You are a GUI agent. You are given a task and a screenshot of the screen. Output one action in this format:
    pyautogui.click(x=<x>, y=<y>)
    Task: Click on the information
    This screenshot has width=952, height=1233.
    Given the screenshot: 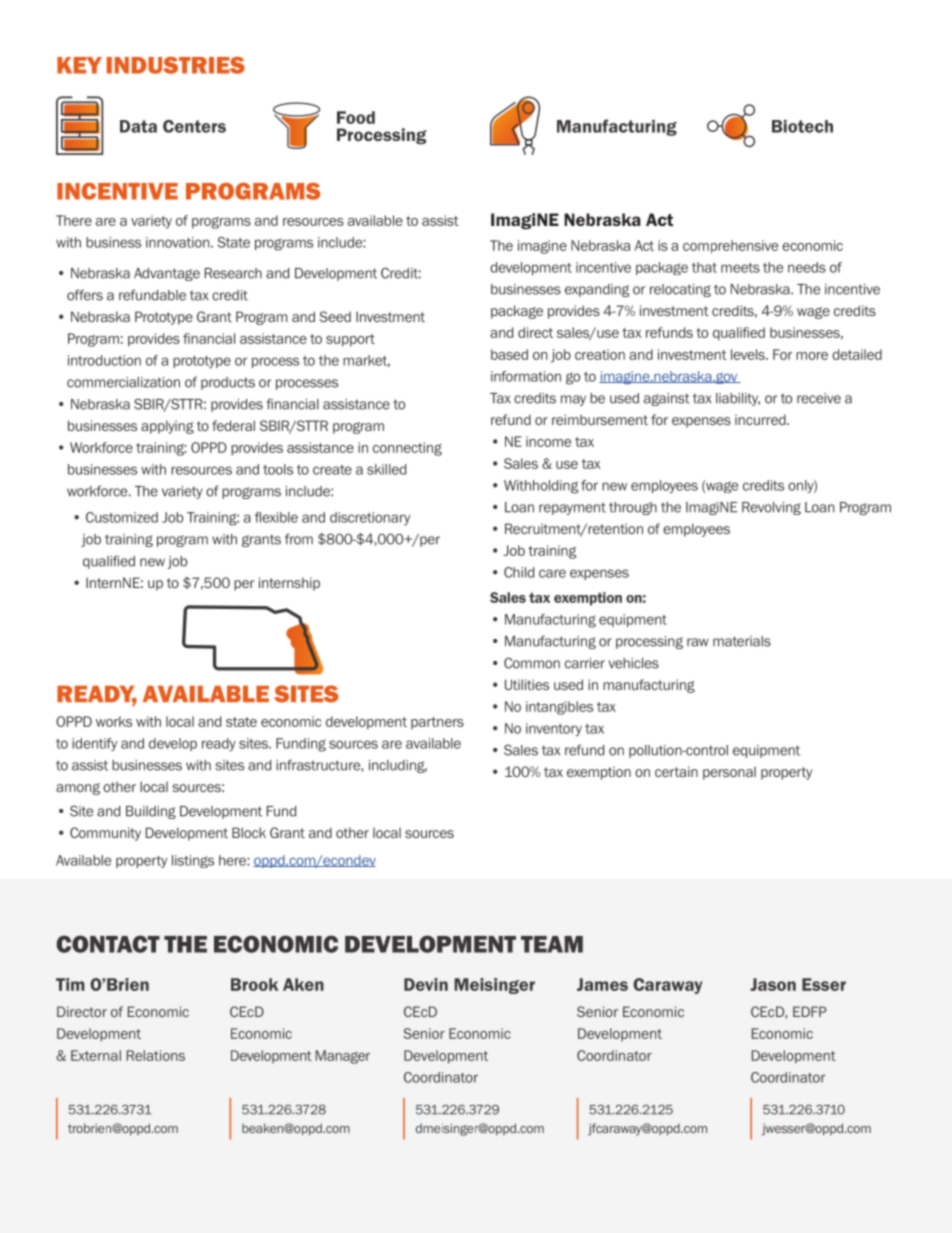 What is the action you would take?
    pyautogui.click(x=526, y=376)
